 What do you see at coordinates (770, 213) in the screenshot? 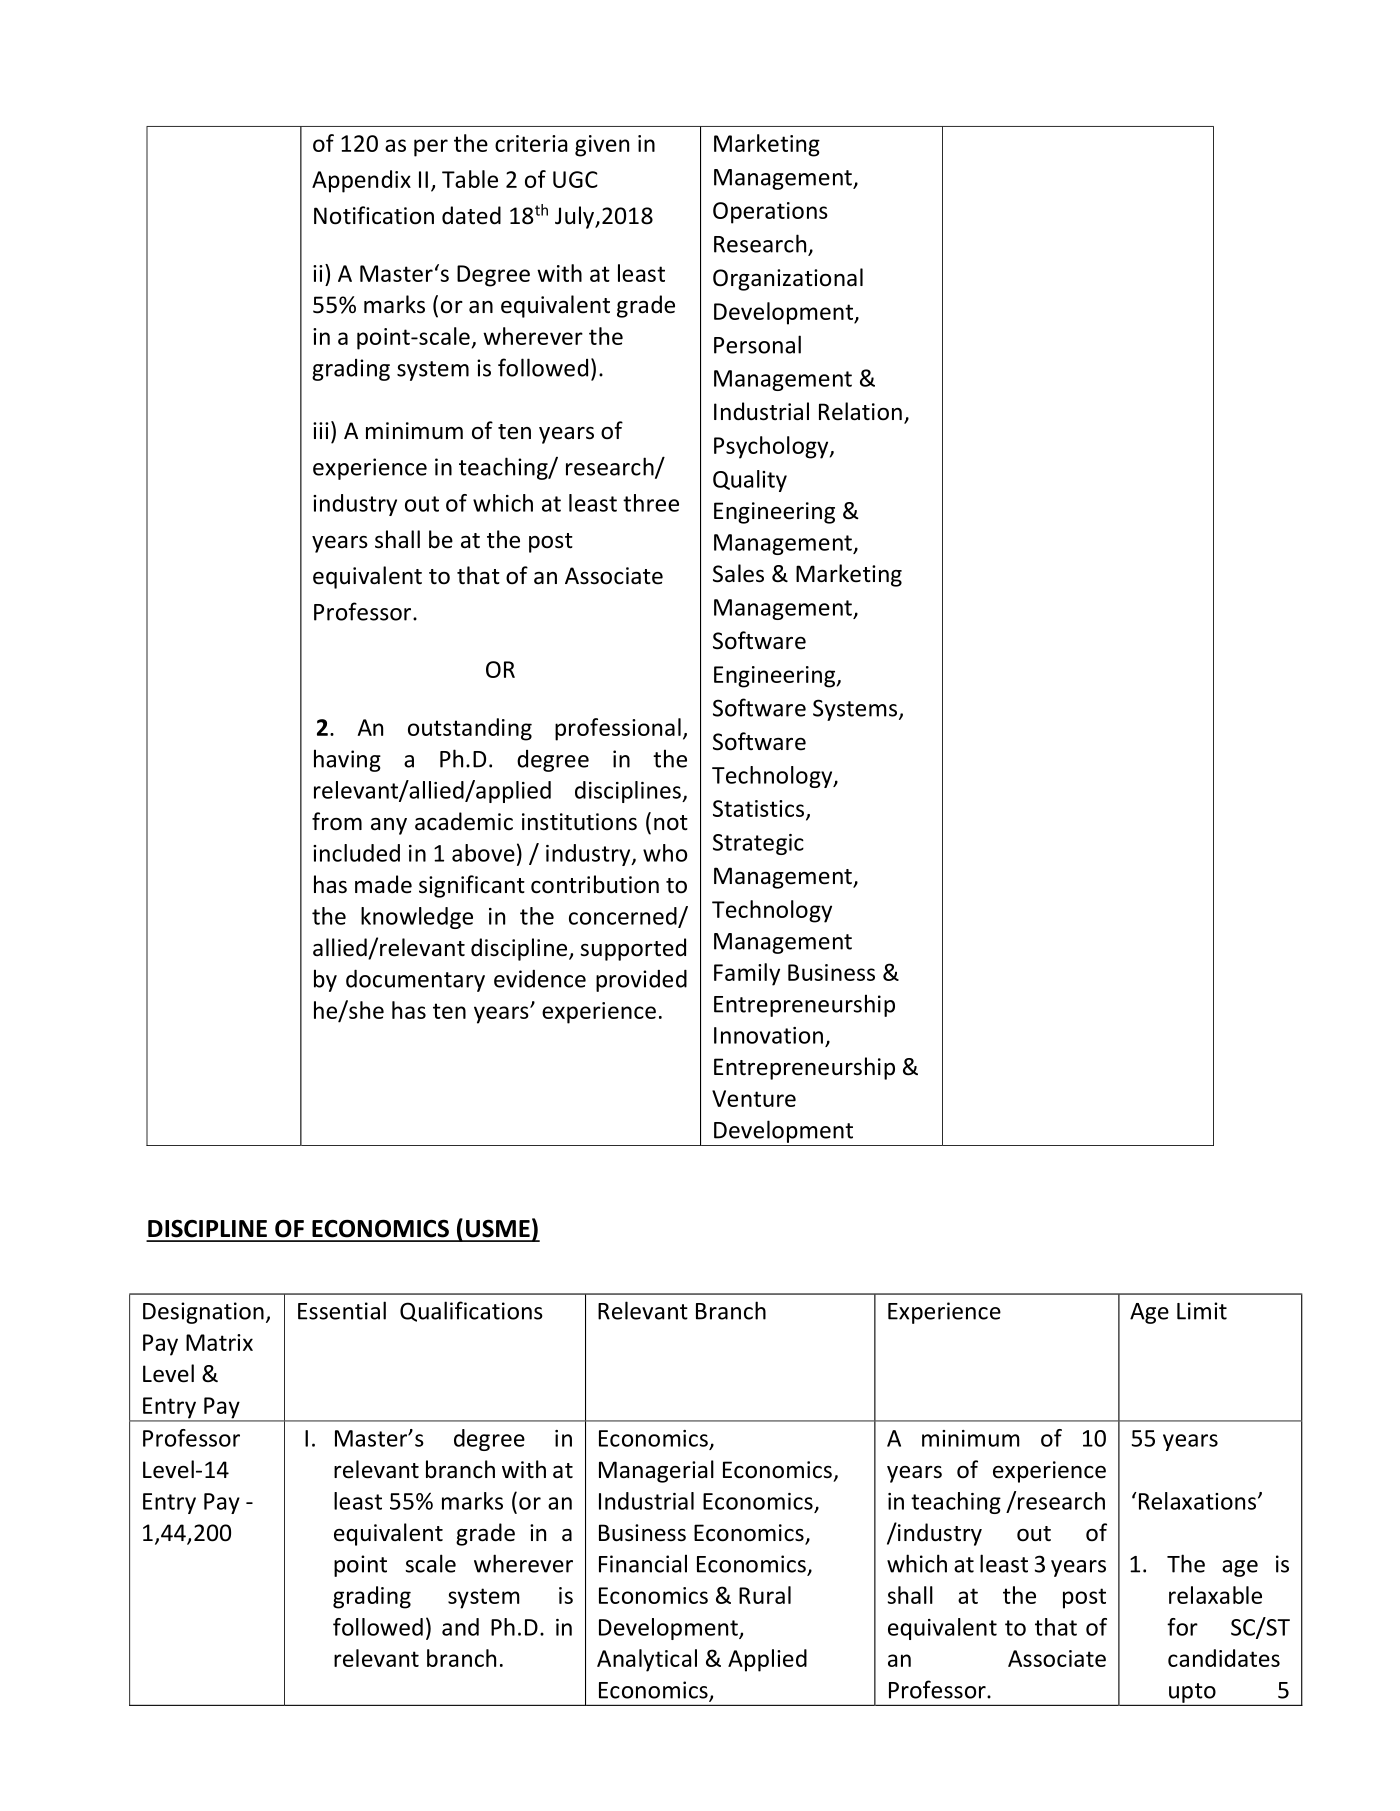
I see `Operations` at bounding box center [770, 213].
